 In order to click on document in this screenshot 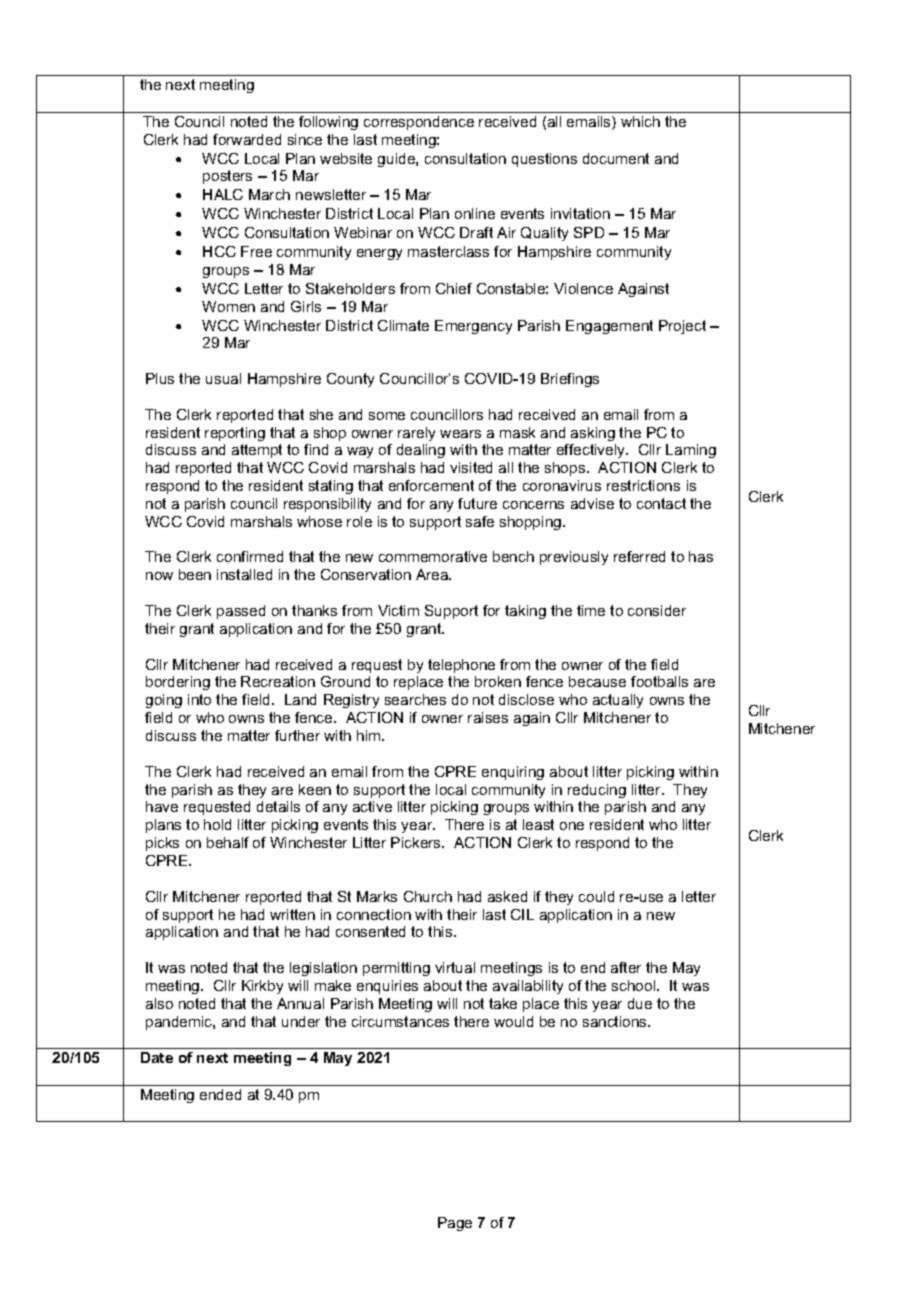, I will do `click(616, 158)`.
